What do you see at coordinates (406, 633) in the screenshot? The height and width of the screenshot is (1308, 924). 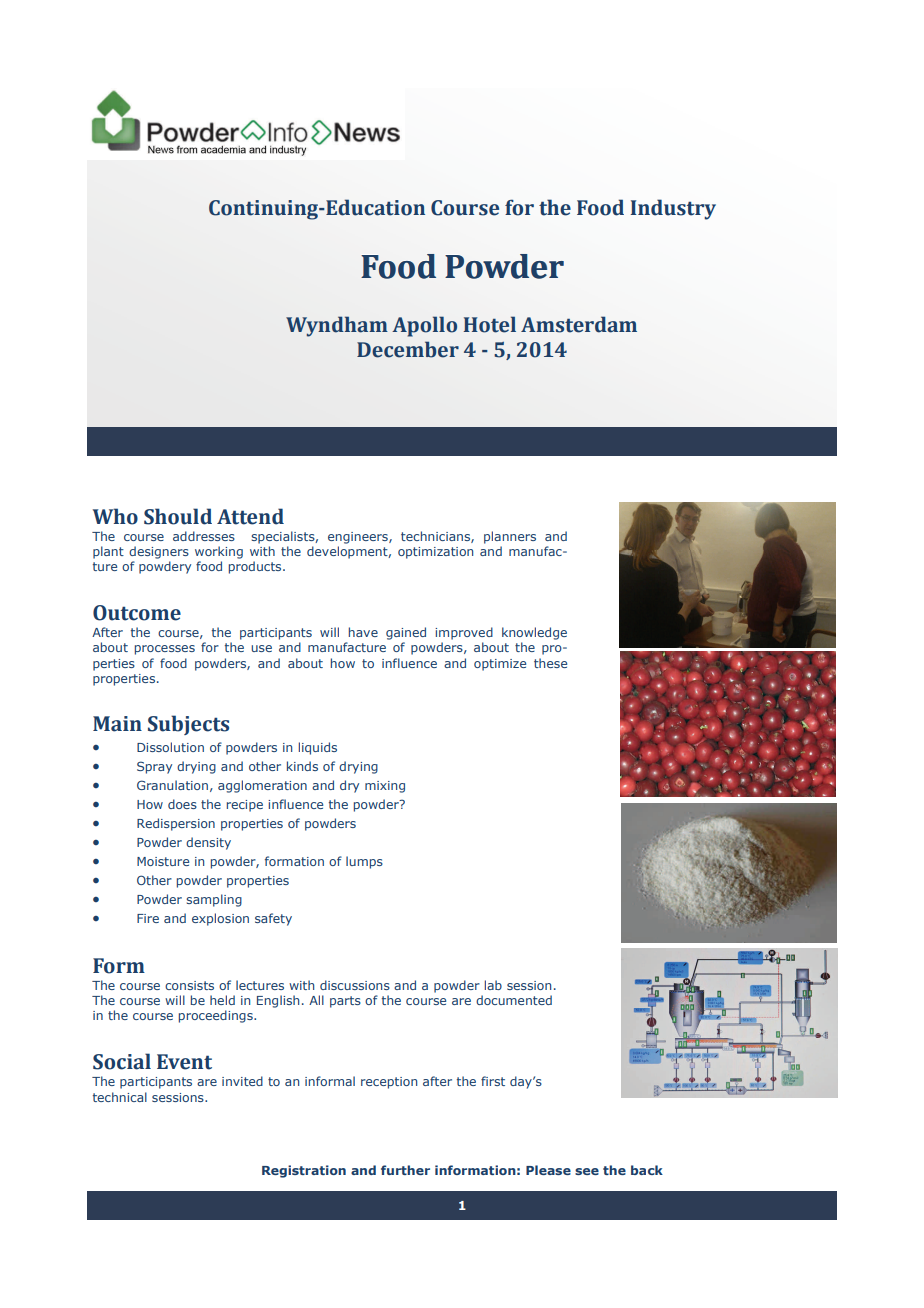 I see `gained` at bounding box center [406, 633].
